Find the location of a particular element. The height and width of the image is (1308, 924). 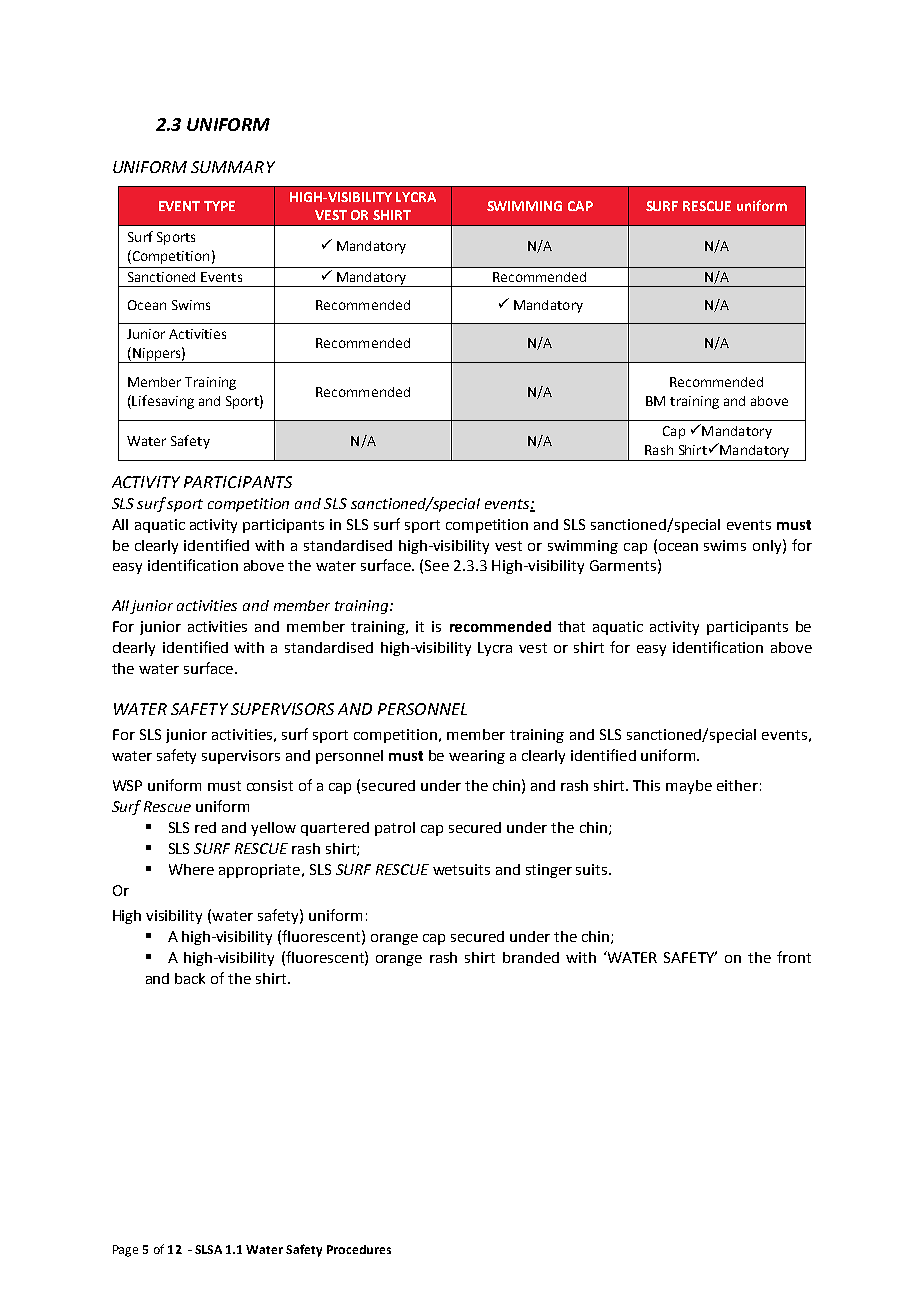

consist is located at coordinates (270, 785).
